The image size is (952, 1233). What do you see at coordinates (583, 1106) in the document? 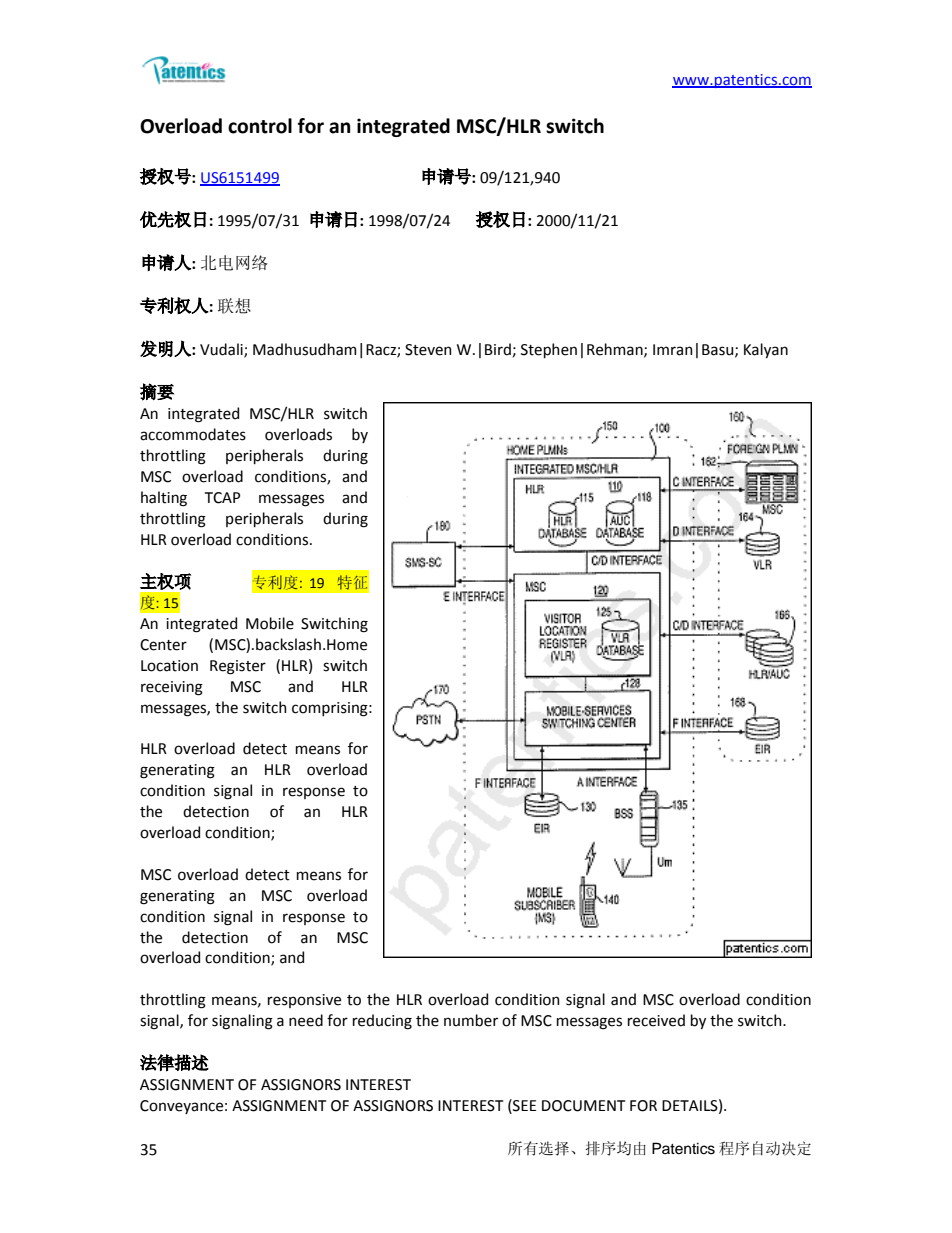
I see `DOCUMENT` at bounding box center [583, 1106].
